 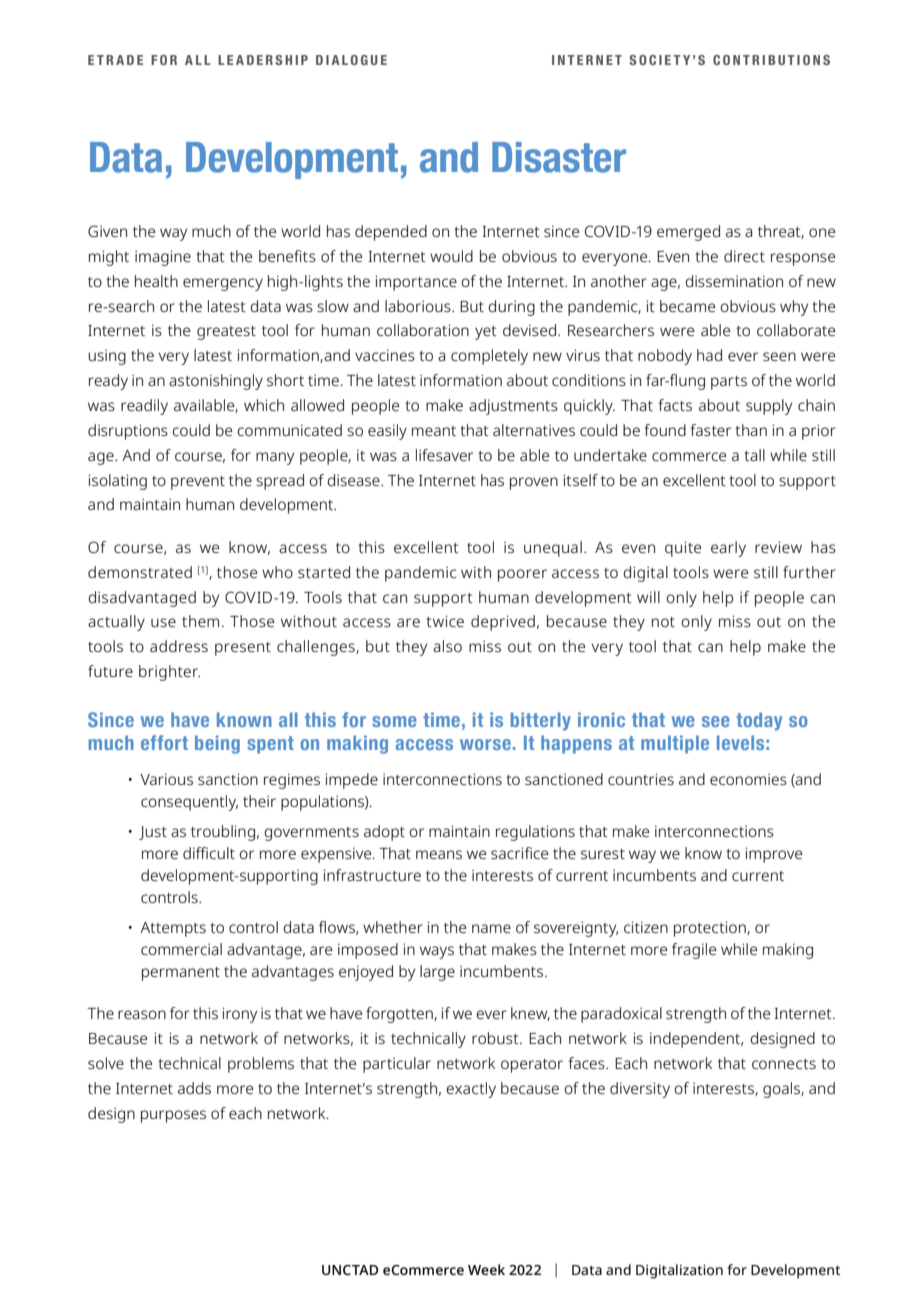 What do you see at coordinates (771, 60) in the screenshot?
I see `CONTRIBUTIONS` at bounding box center [771, 60].
